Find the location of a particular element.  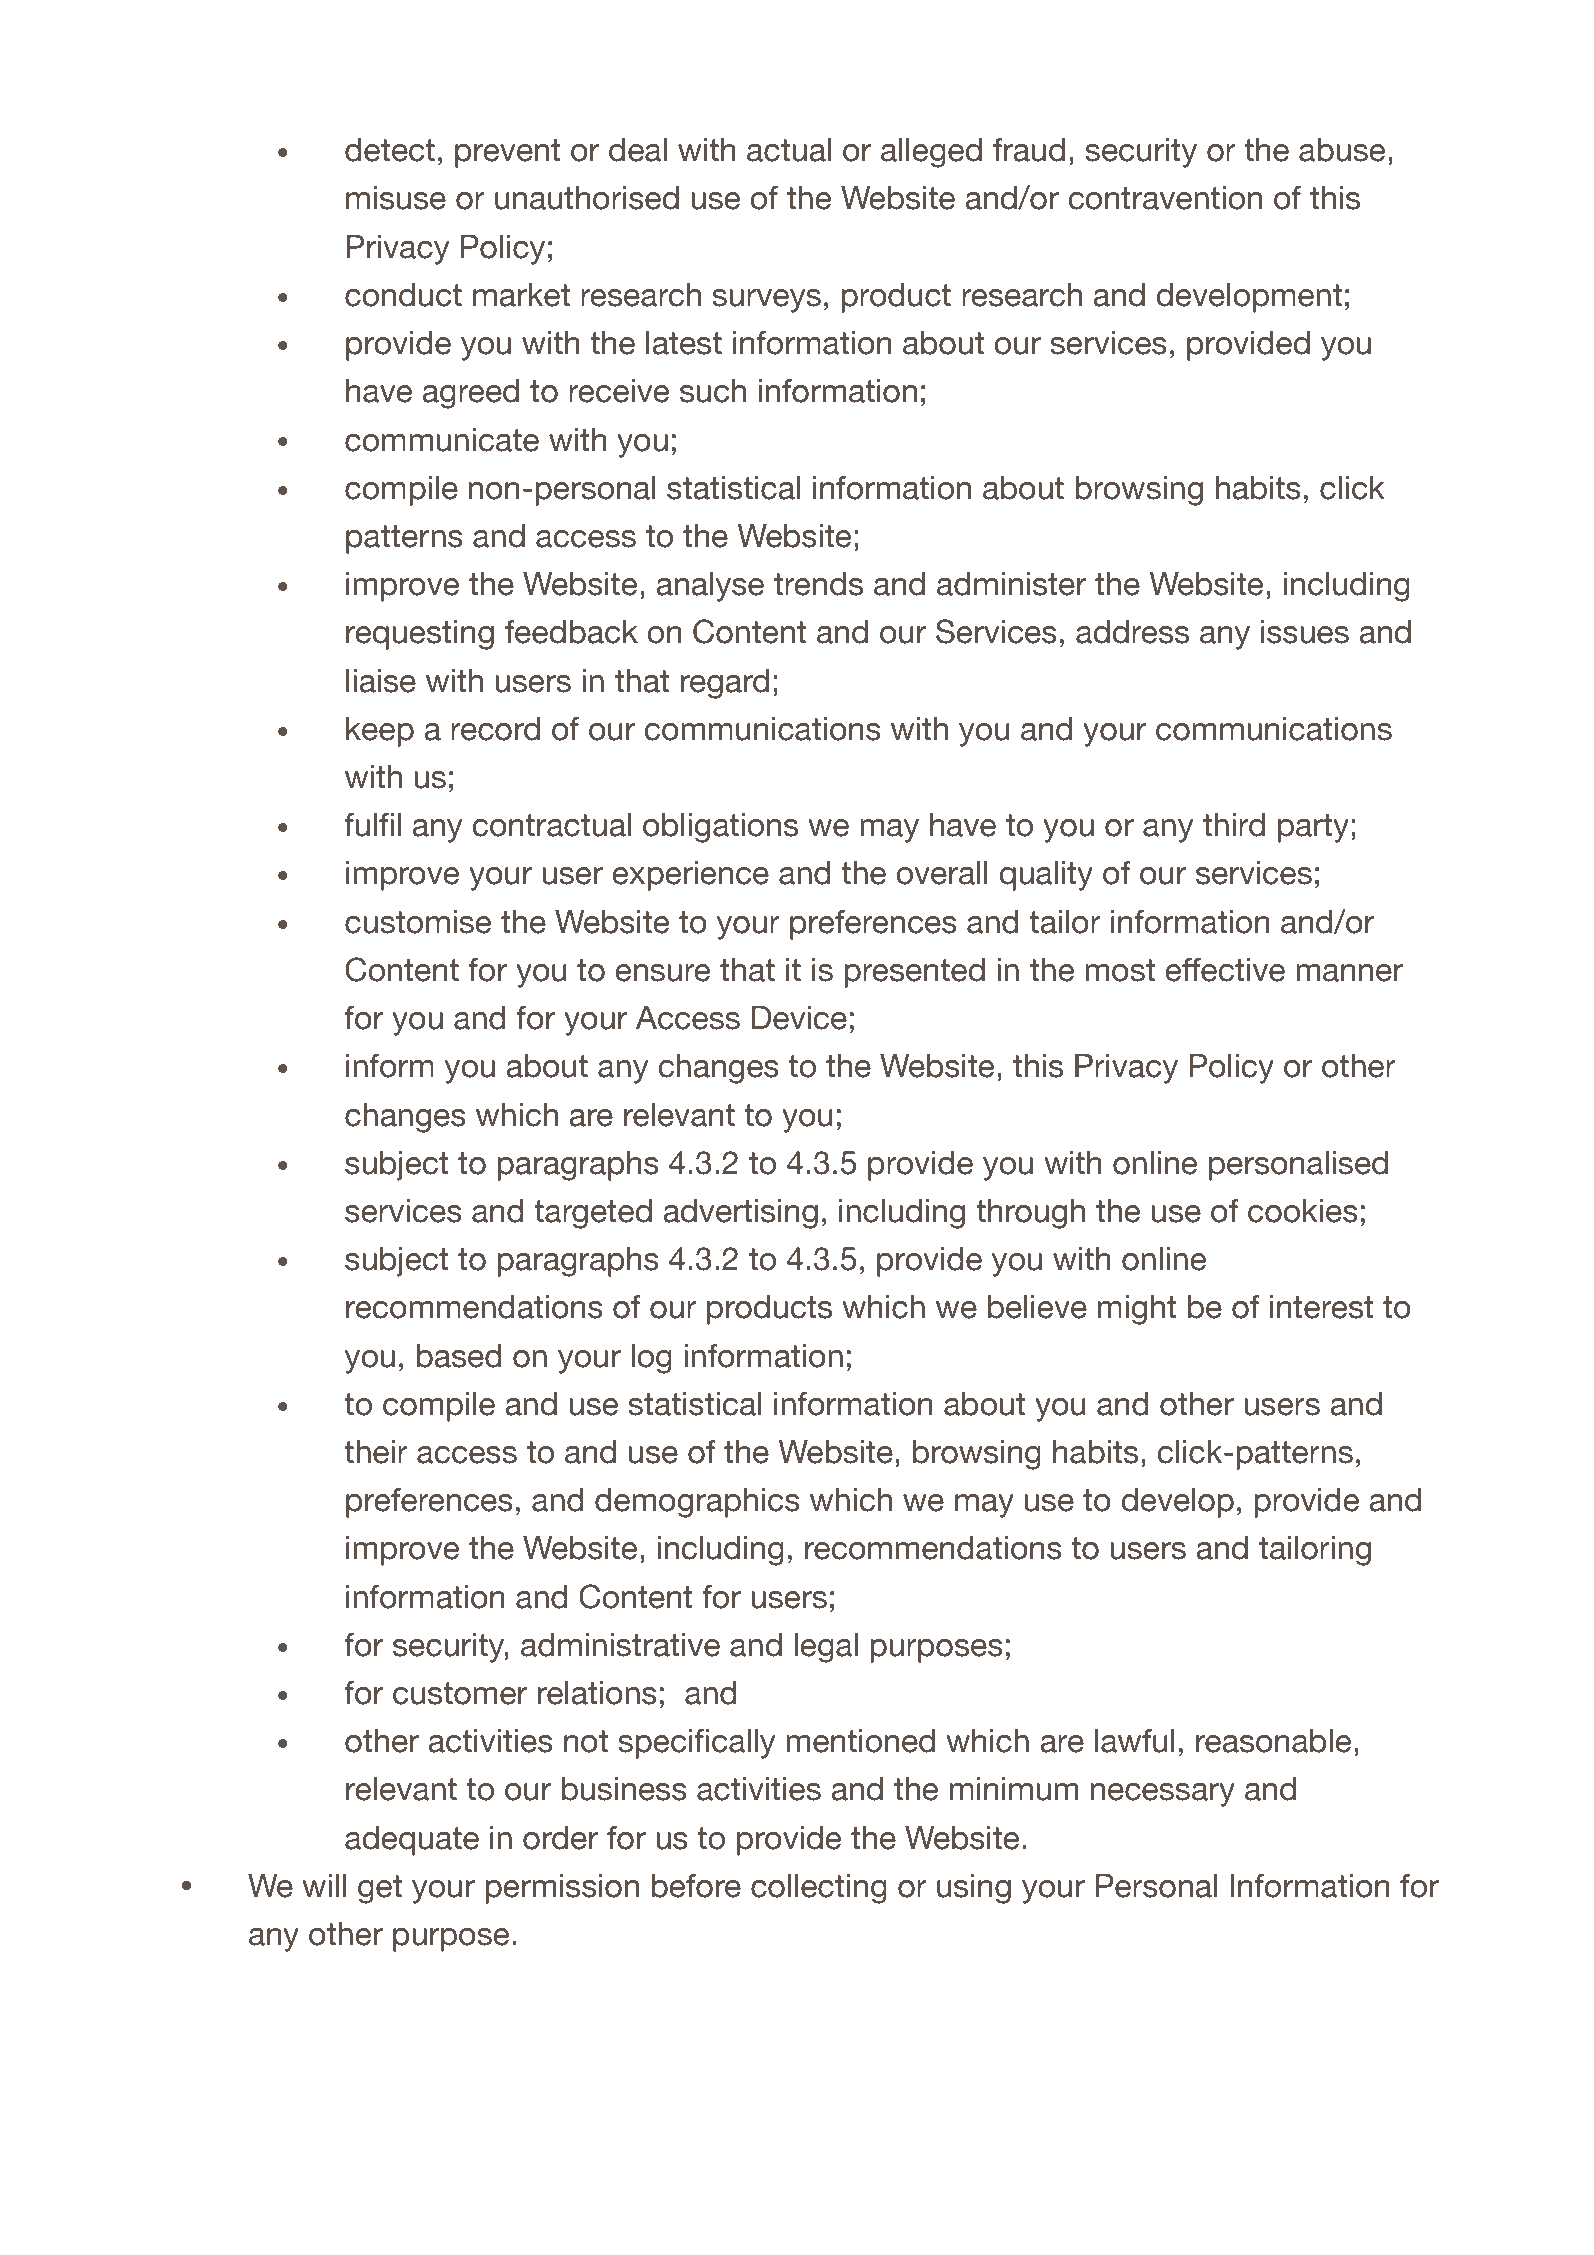

collecting is located at coordinates (819, 1889).
